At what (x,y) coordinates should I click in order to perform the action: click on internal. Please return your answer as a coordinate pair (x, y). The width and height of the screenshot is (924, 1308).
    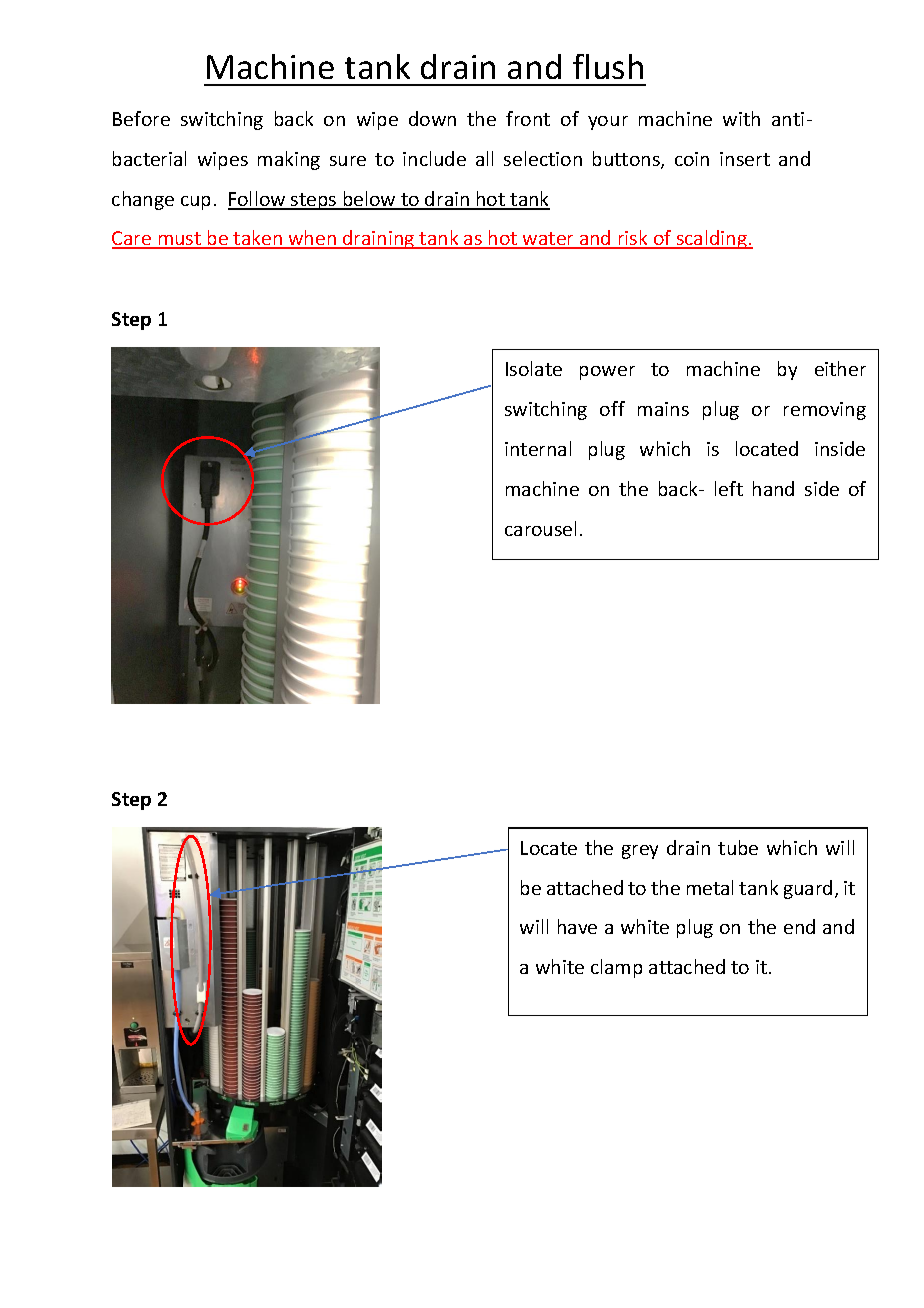
    Looking at the image, I should click on (538, 448).
